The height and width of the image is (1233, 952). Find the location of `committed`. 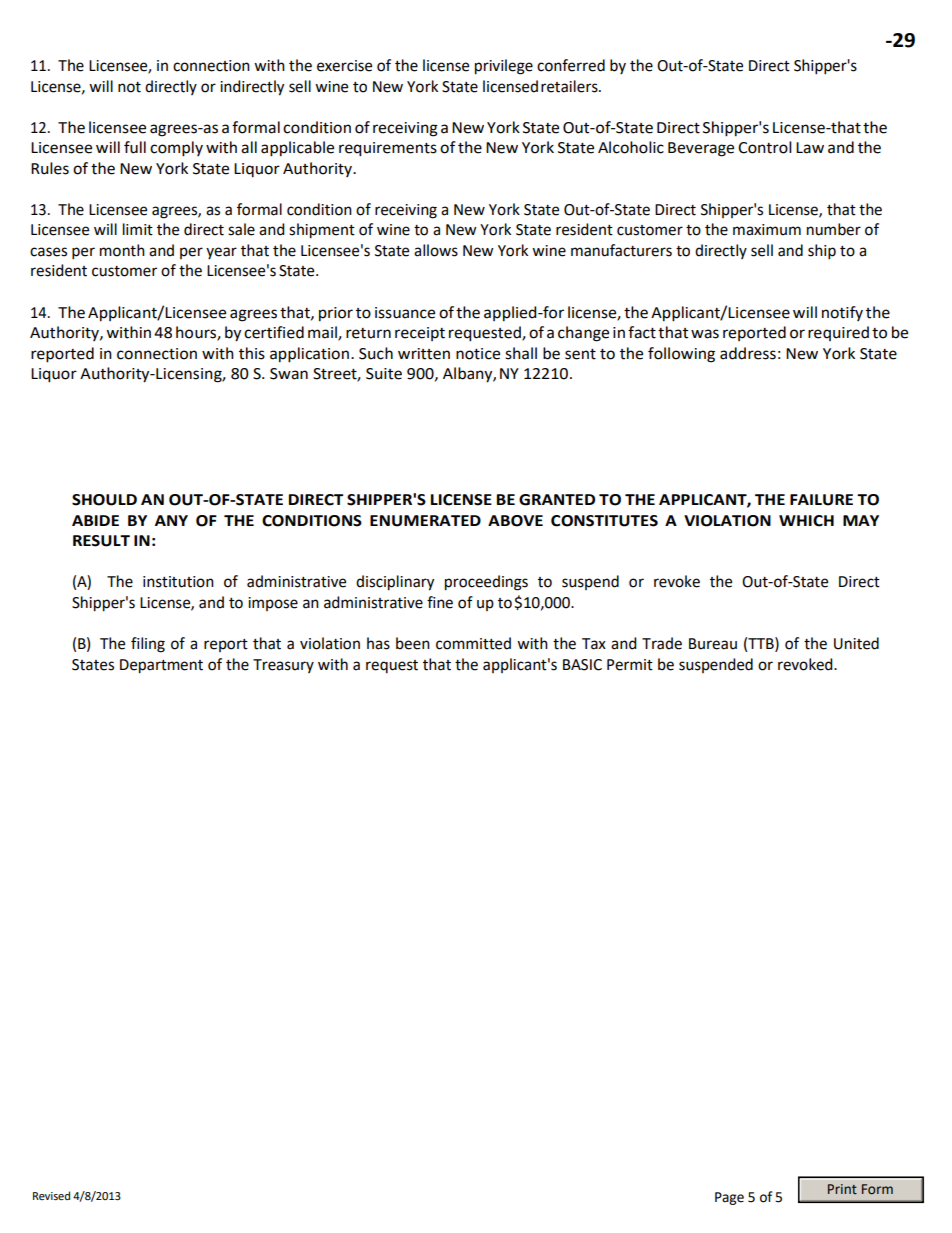

committed is located at coordinates (473, 643).
